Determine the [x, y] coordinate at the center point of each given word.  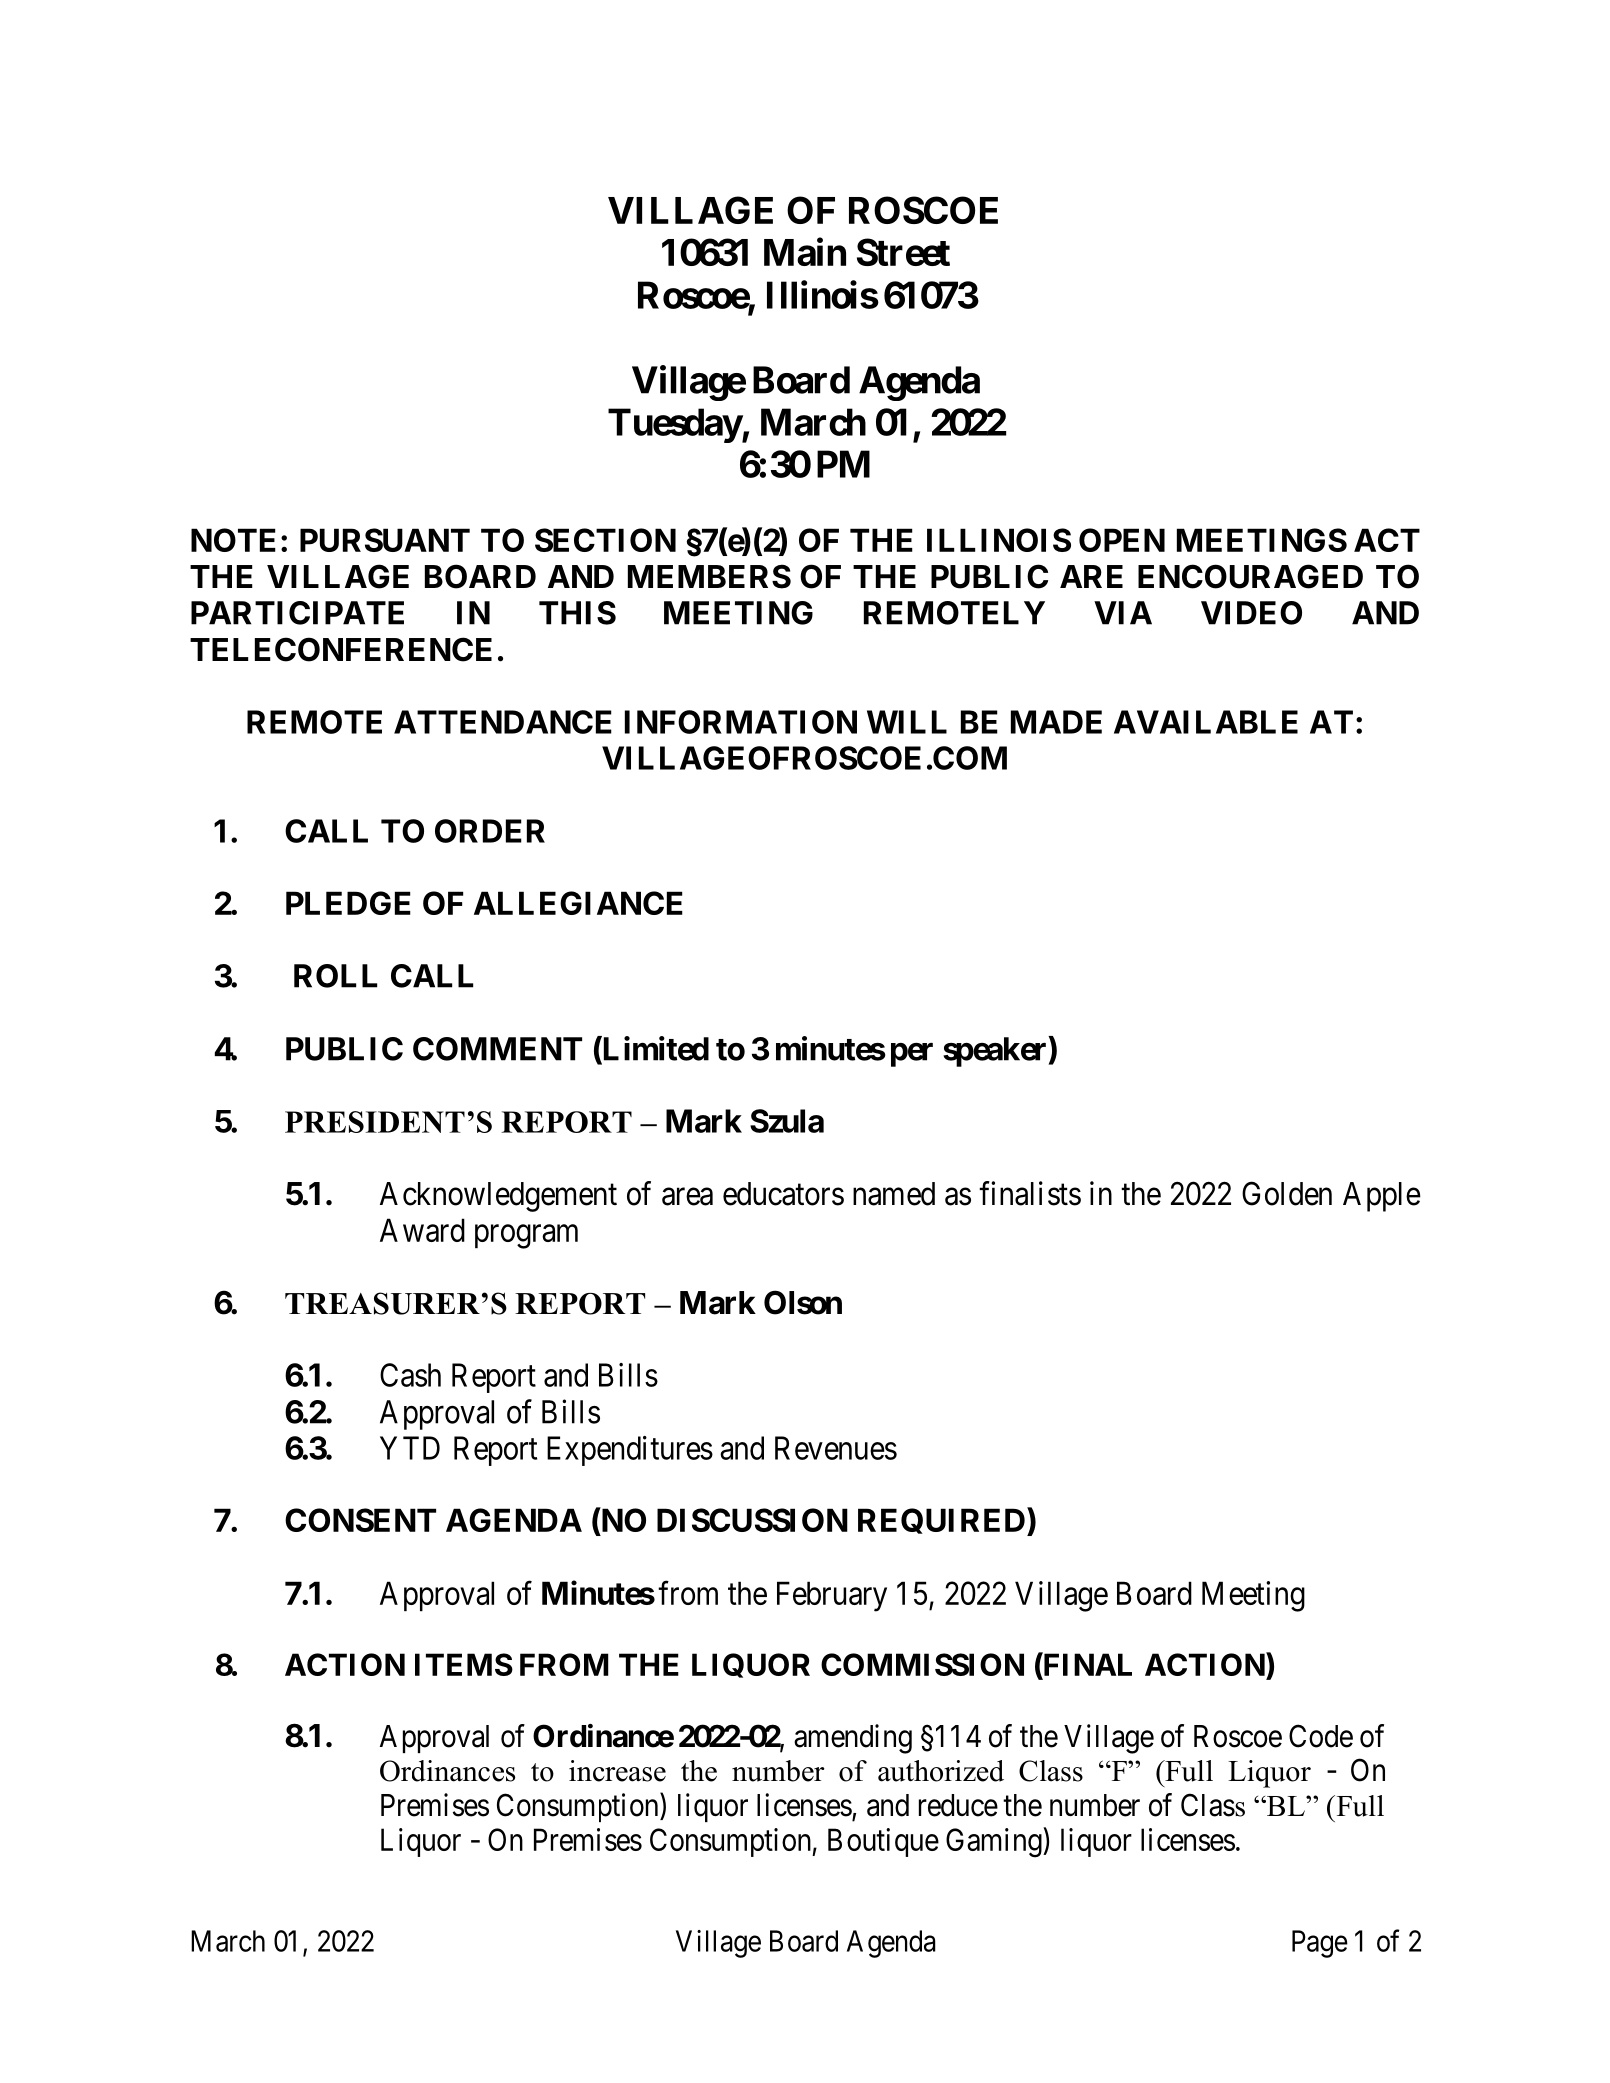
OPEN [1122, 540]
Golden [1287, 1193]
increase [617, 1771]
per [912, 1055]
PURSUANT [385, 540]
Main [805, 252]
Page [1320, 1944]
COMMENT [497, 1049]
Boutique [883, 1842]
